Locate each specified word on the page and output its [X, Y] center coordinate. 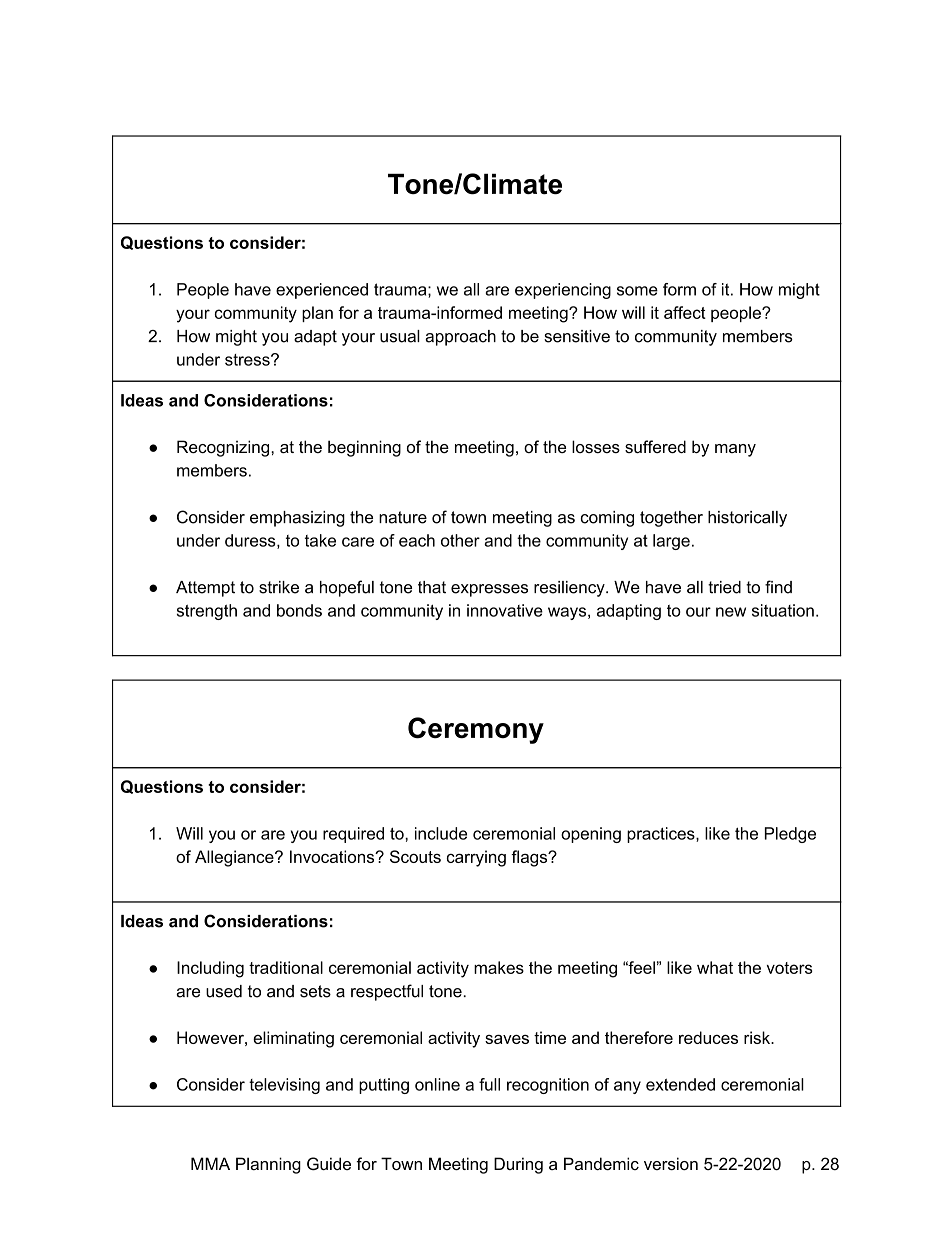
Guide [329, 1164]
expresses [489, 590]
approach [460, 338]
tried [724, 587]
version [671, 1163]
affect [685, 312]
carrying [476, 858]
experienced [322, 291]
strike [279, 587]
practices [662, 835]
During [518, 1165]
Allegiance [235, 858]
